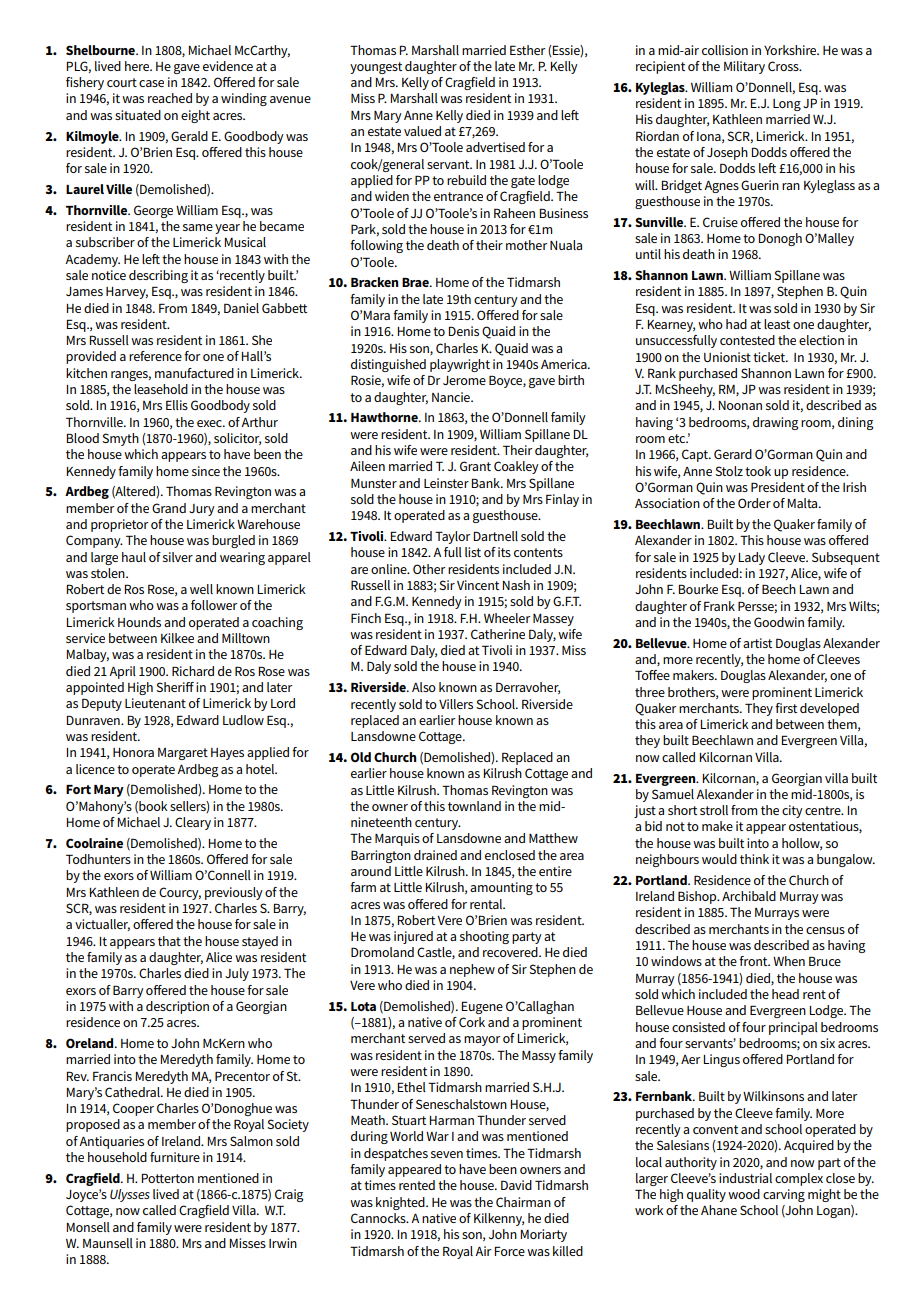 This screenshot has width=924, height=1308. Describe the element at coordinates (754, 961) in the screenshot. I see `front` at that location.
